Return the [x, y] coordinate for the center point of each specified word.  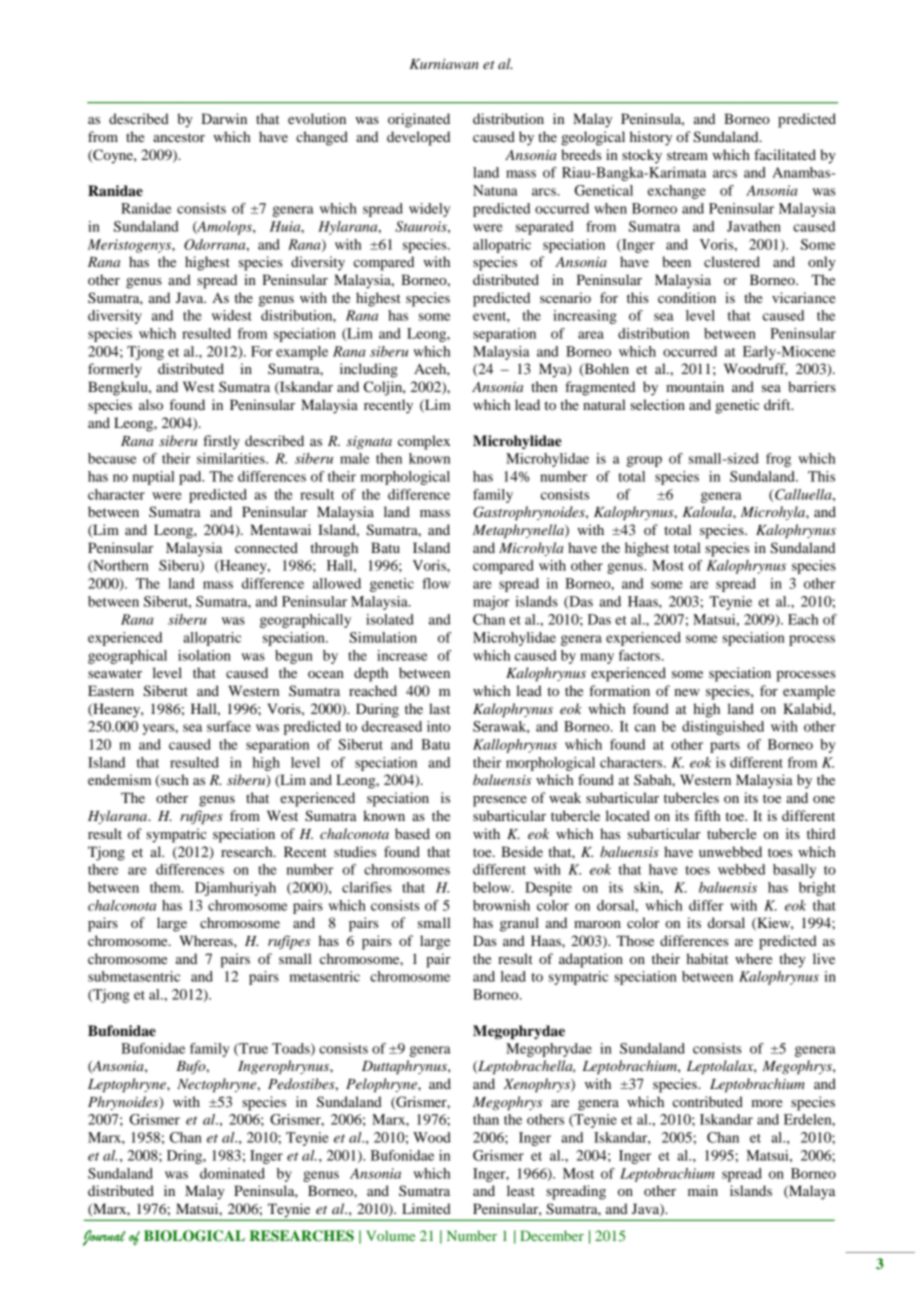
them [166, 887]
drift [778, 404]
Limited [426, 1208]
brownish [501, 905]
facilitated [785, 154]
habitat [707, 958]
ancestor [179, 137]
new [687, 692]
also [151, 404]
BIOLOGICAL [194, 1236]
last [439, 708]
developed [418, 138]
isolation [204, 655]
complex [424, 442]
